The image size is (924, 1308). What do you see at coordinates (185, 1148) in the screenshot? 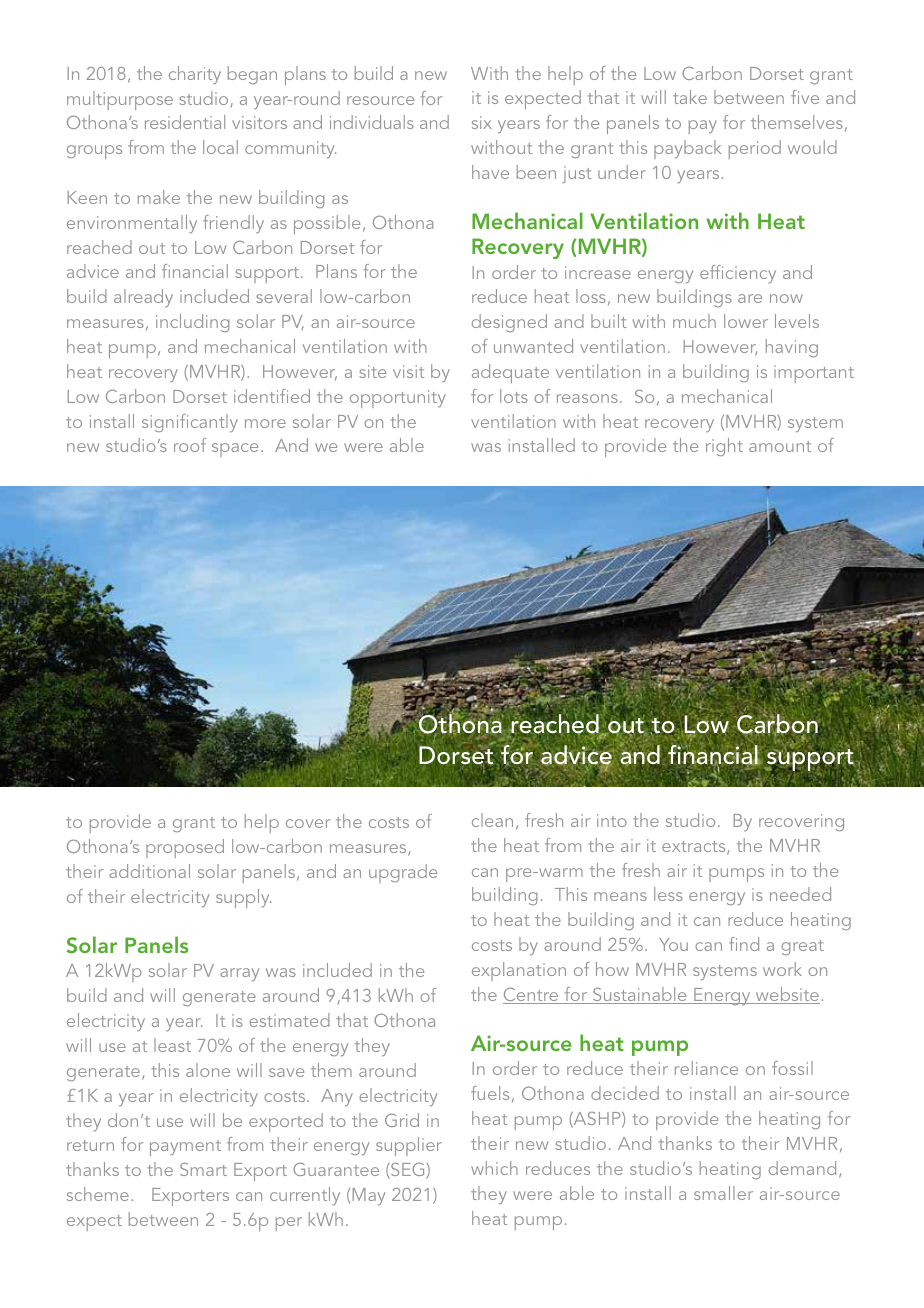
I see `payment` at bounding box center [185, 1148].
